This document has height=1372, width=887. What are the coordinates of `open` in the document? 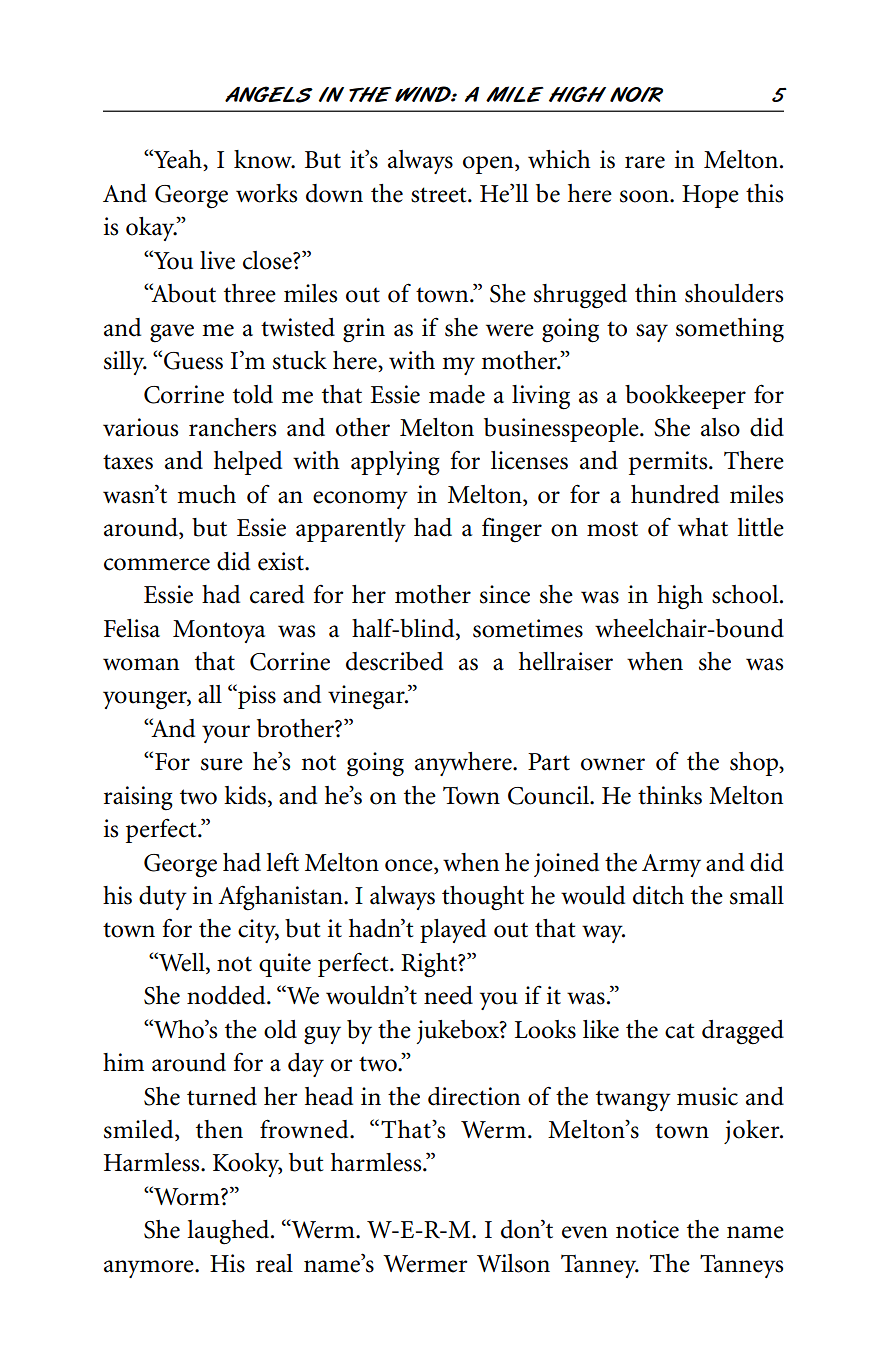 It's located at (489, 165).
